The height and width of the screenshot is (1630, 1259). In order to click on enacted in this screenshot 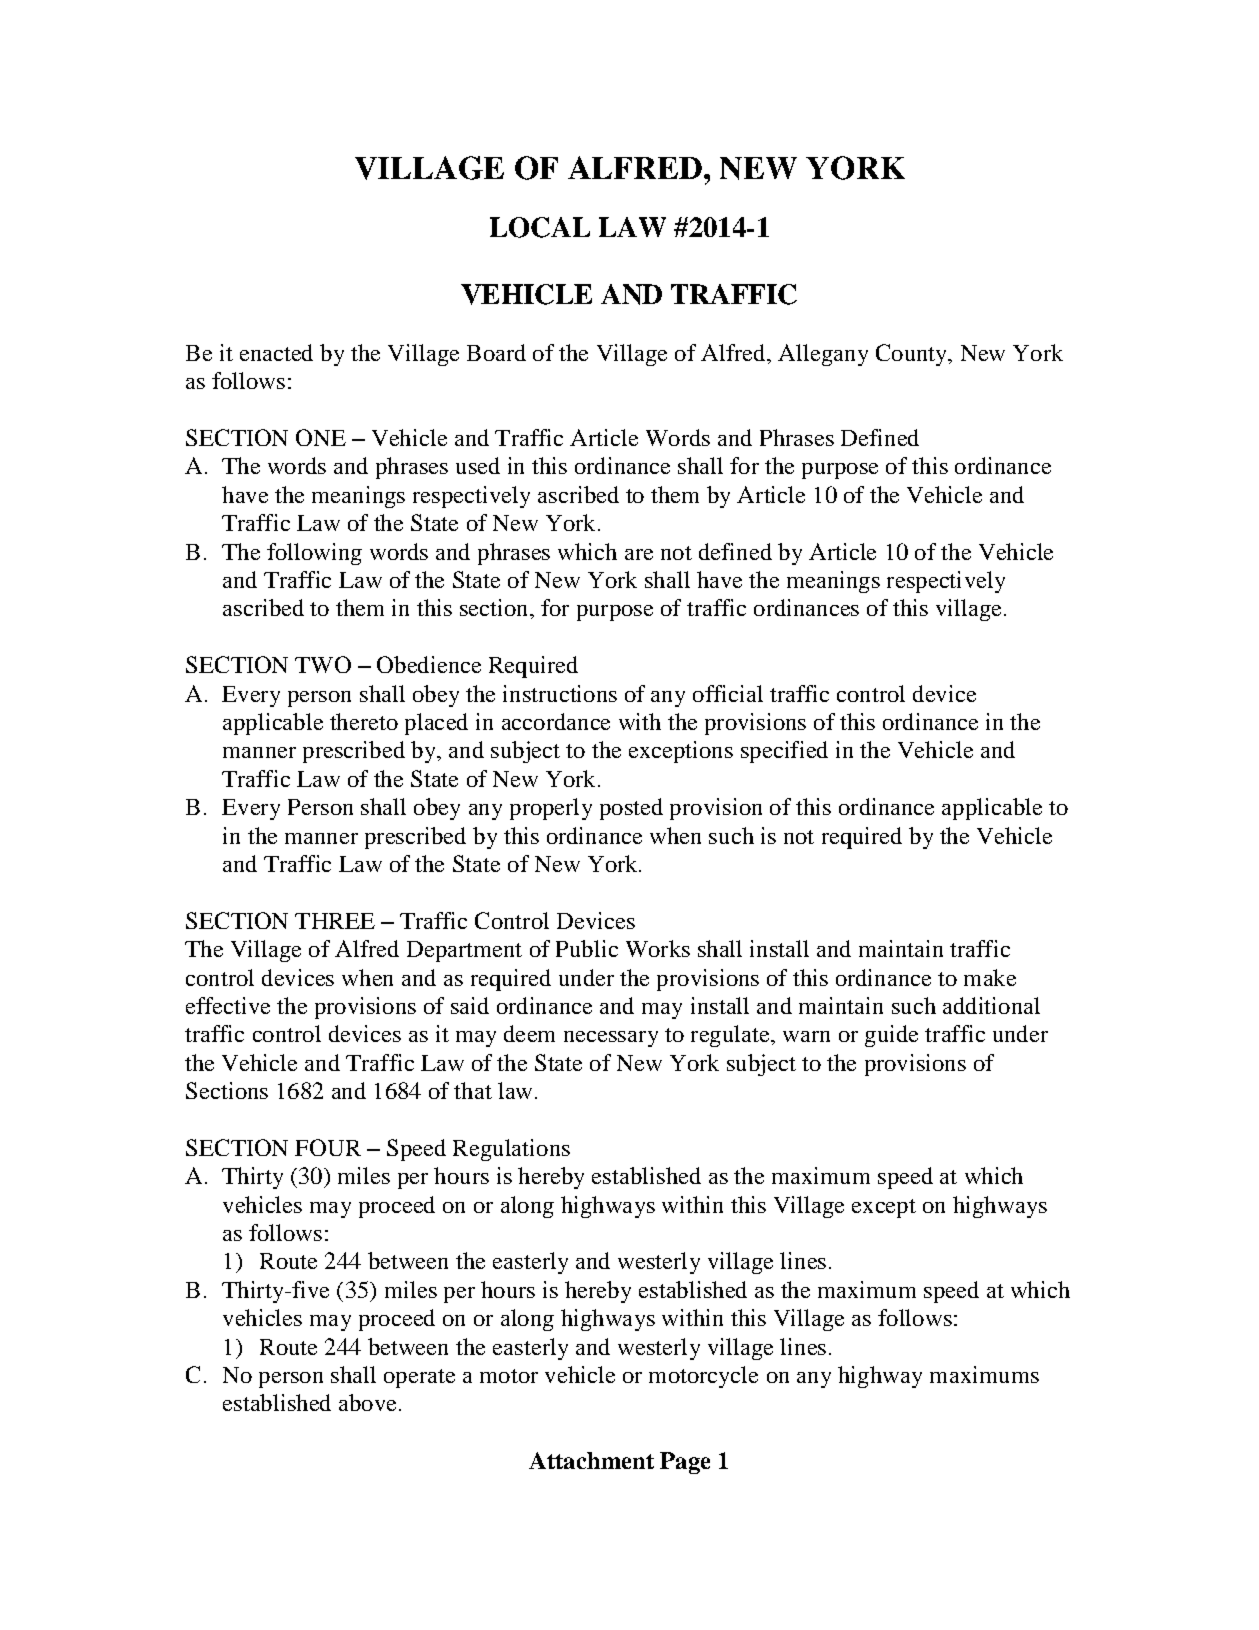, I will do `click(276, 352)`.
